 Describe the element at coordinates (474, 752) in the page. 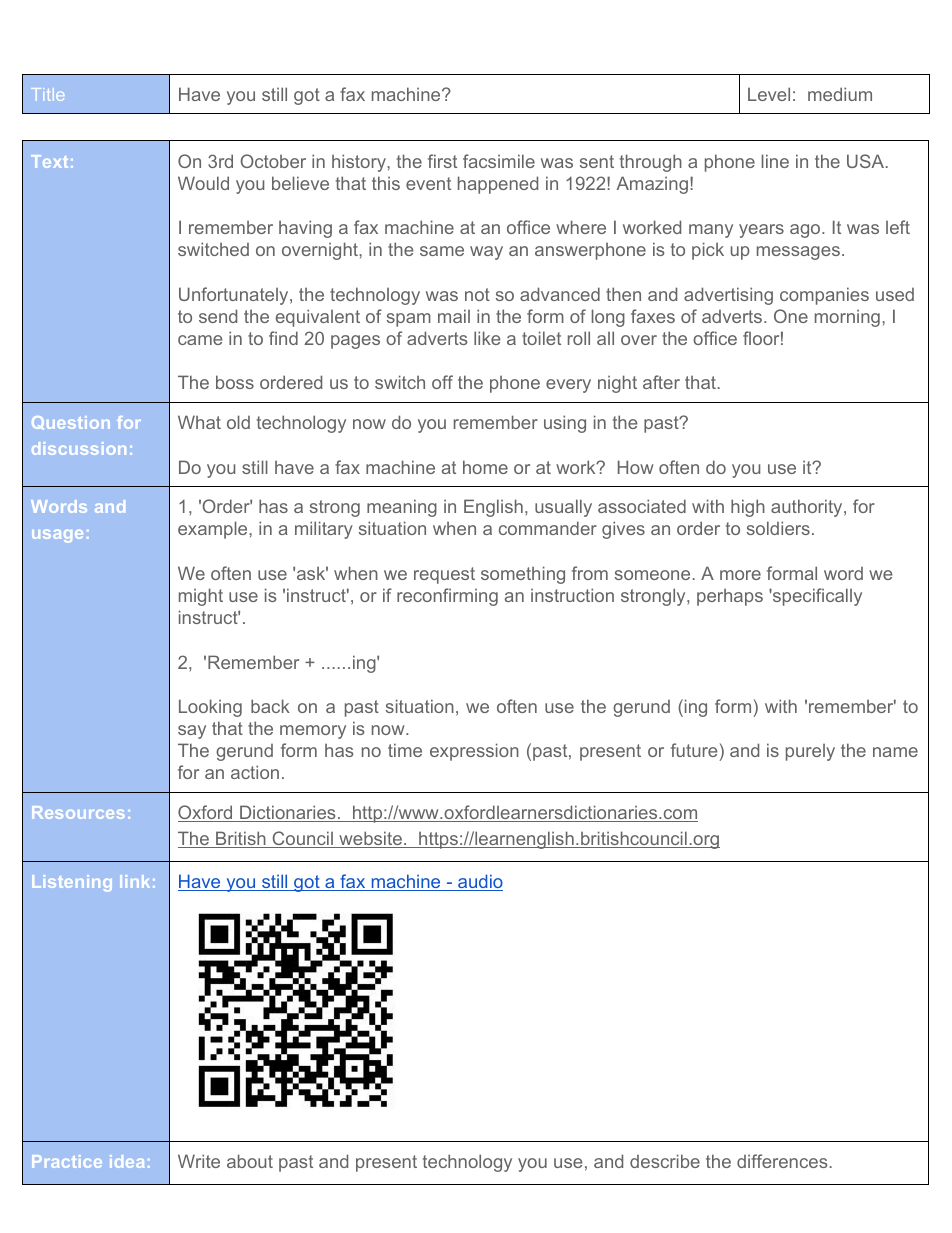

I see `expression` at that location.
